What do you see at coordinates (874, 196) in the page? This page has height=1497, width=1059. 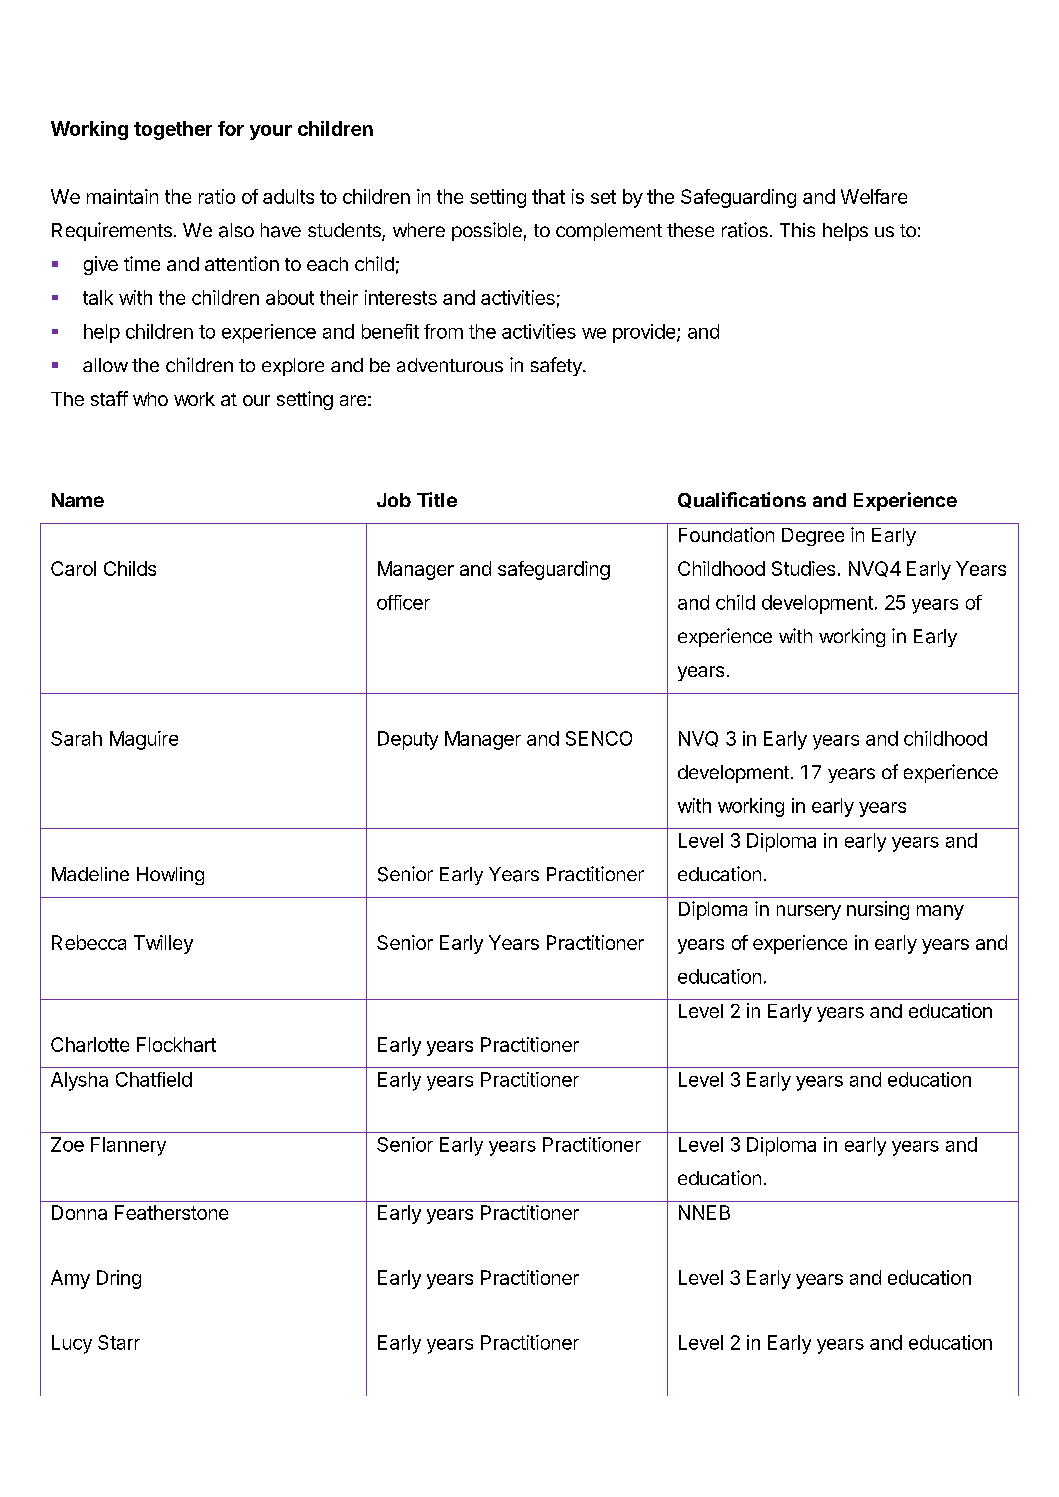 I see `Welfare` at bounding box center [874, 196].
